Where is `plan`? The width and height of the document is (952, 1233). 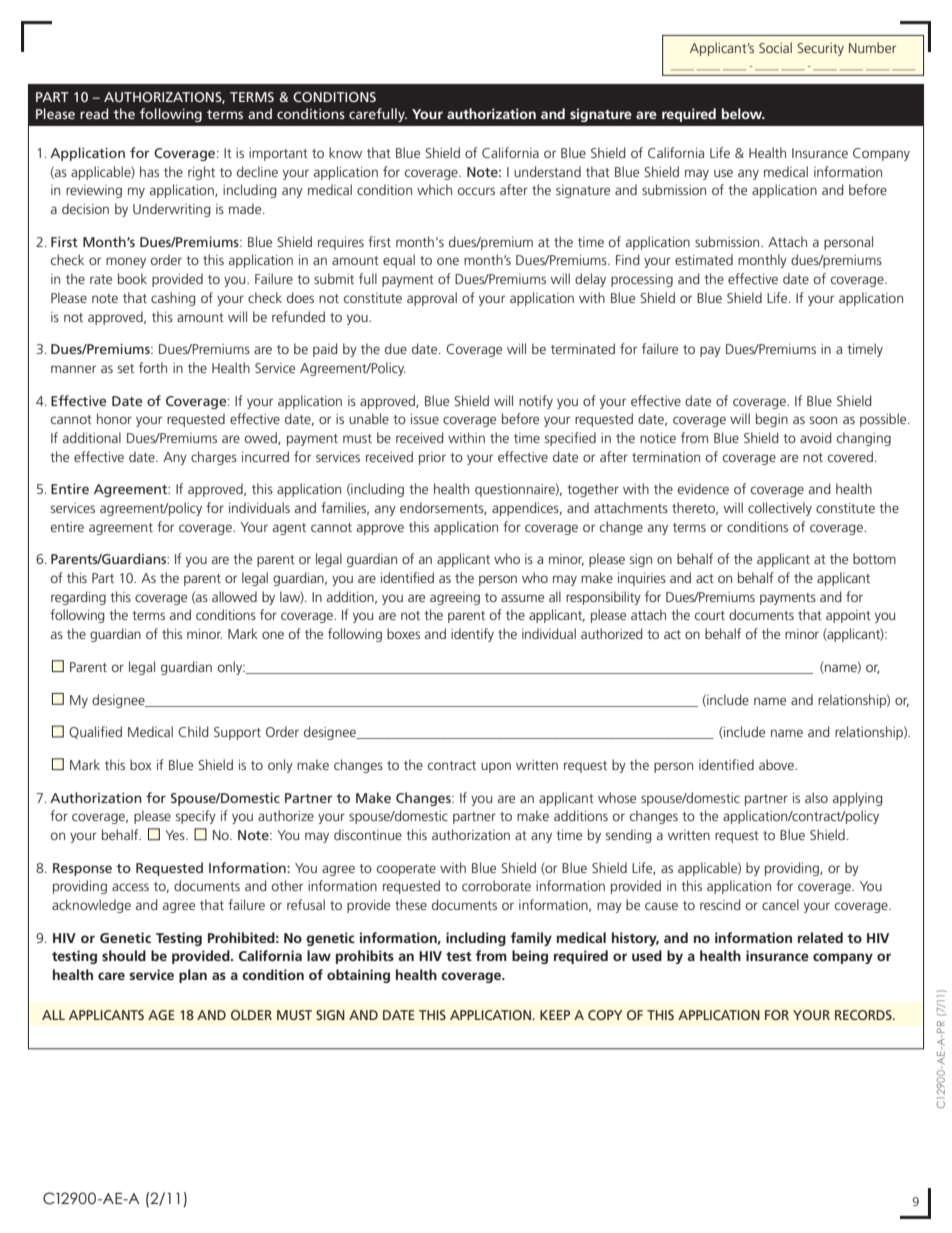
plan is located at coordinates (193, 976).
